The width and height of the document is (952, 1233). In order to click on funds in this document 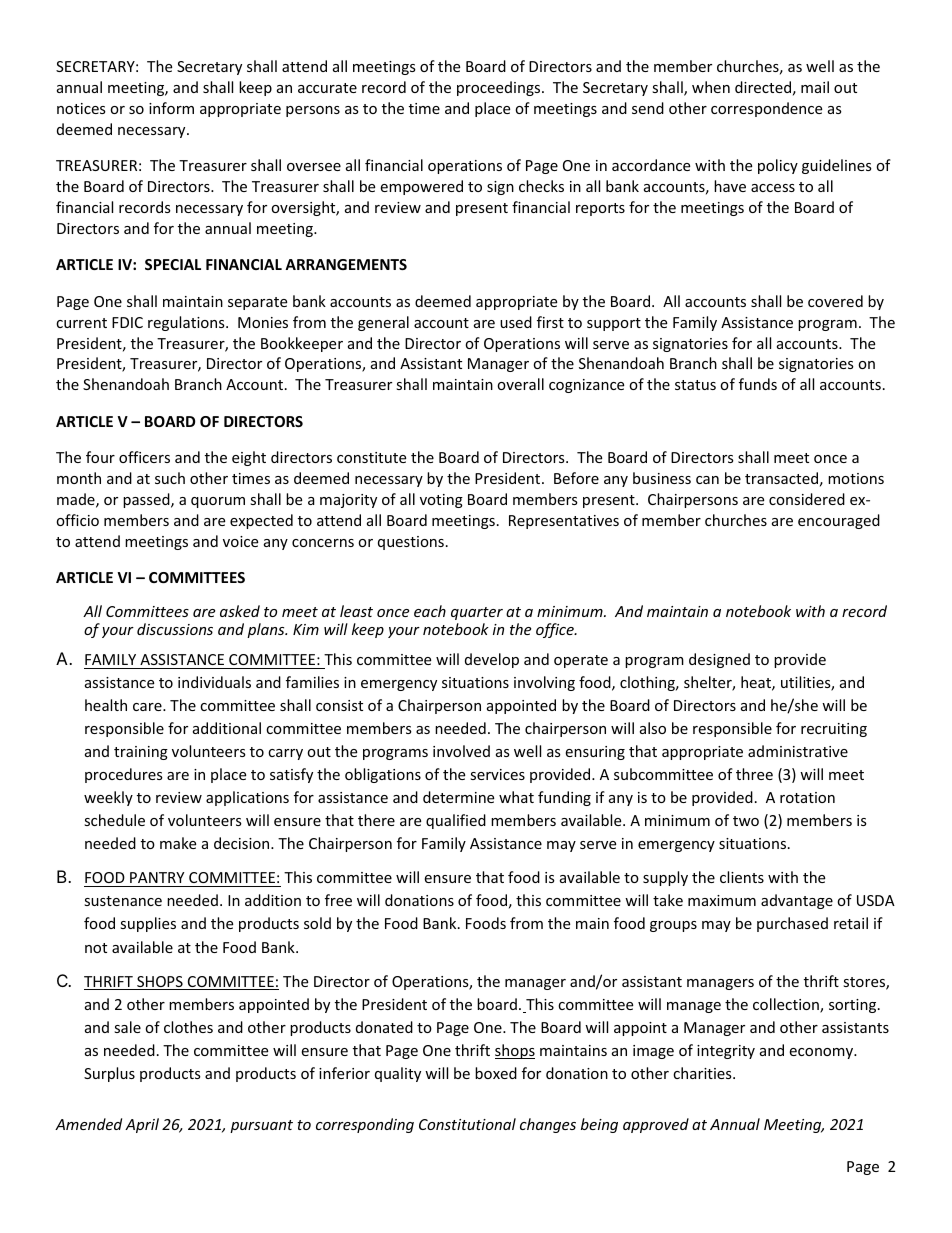, I will do `click(758, 384)`.
